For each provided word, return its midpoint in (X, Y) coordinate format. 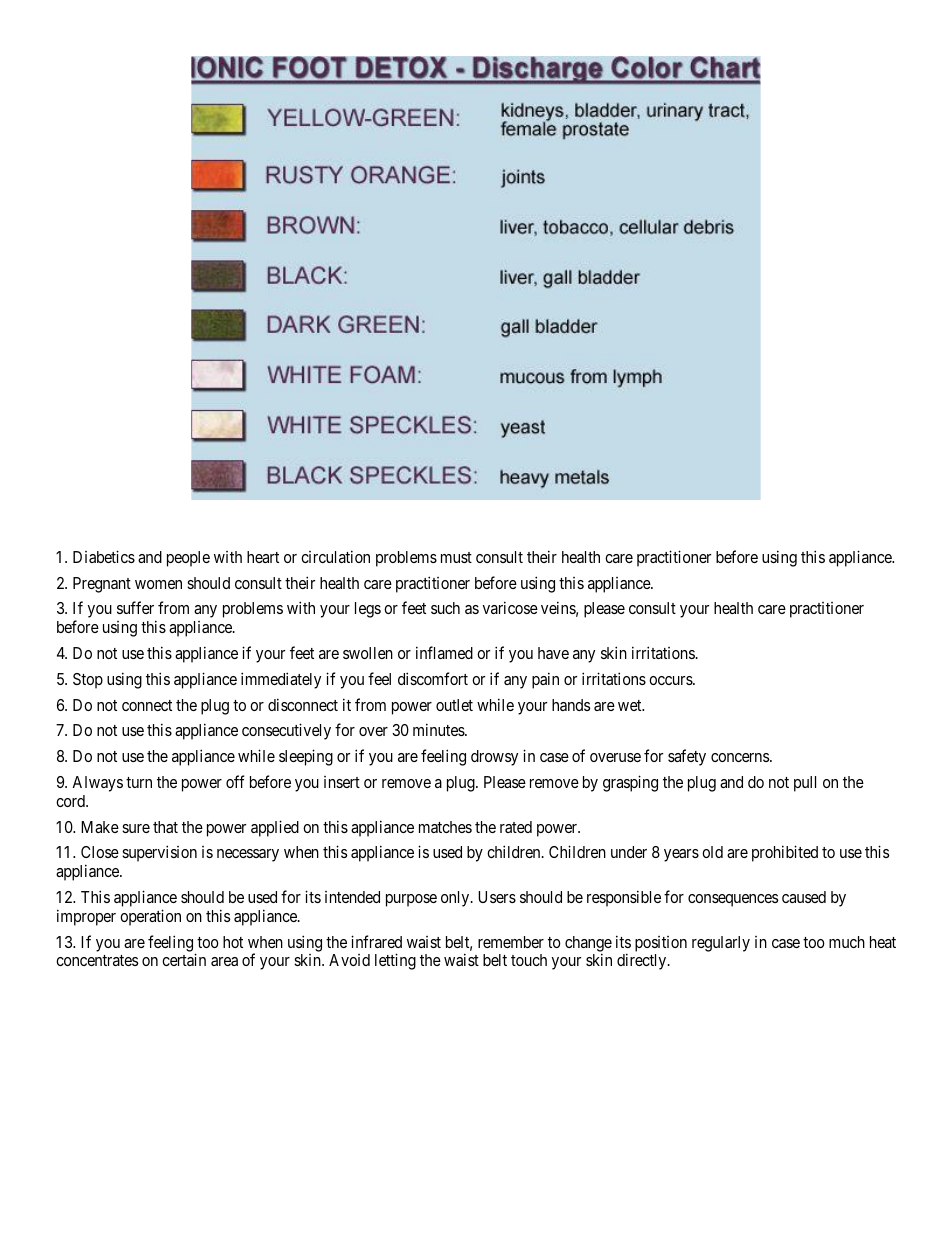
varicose (510, 607)
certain (184, 959)
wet (631, 705)
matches (445, 827)
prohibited (785, 853)
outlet (454, 705)
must (456, 557)
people (188, 559)
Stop (88, 681)
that (165, 827)
